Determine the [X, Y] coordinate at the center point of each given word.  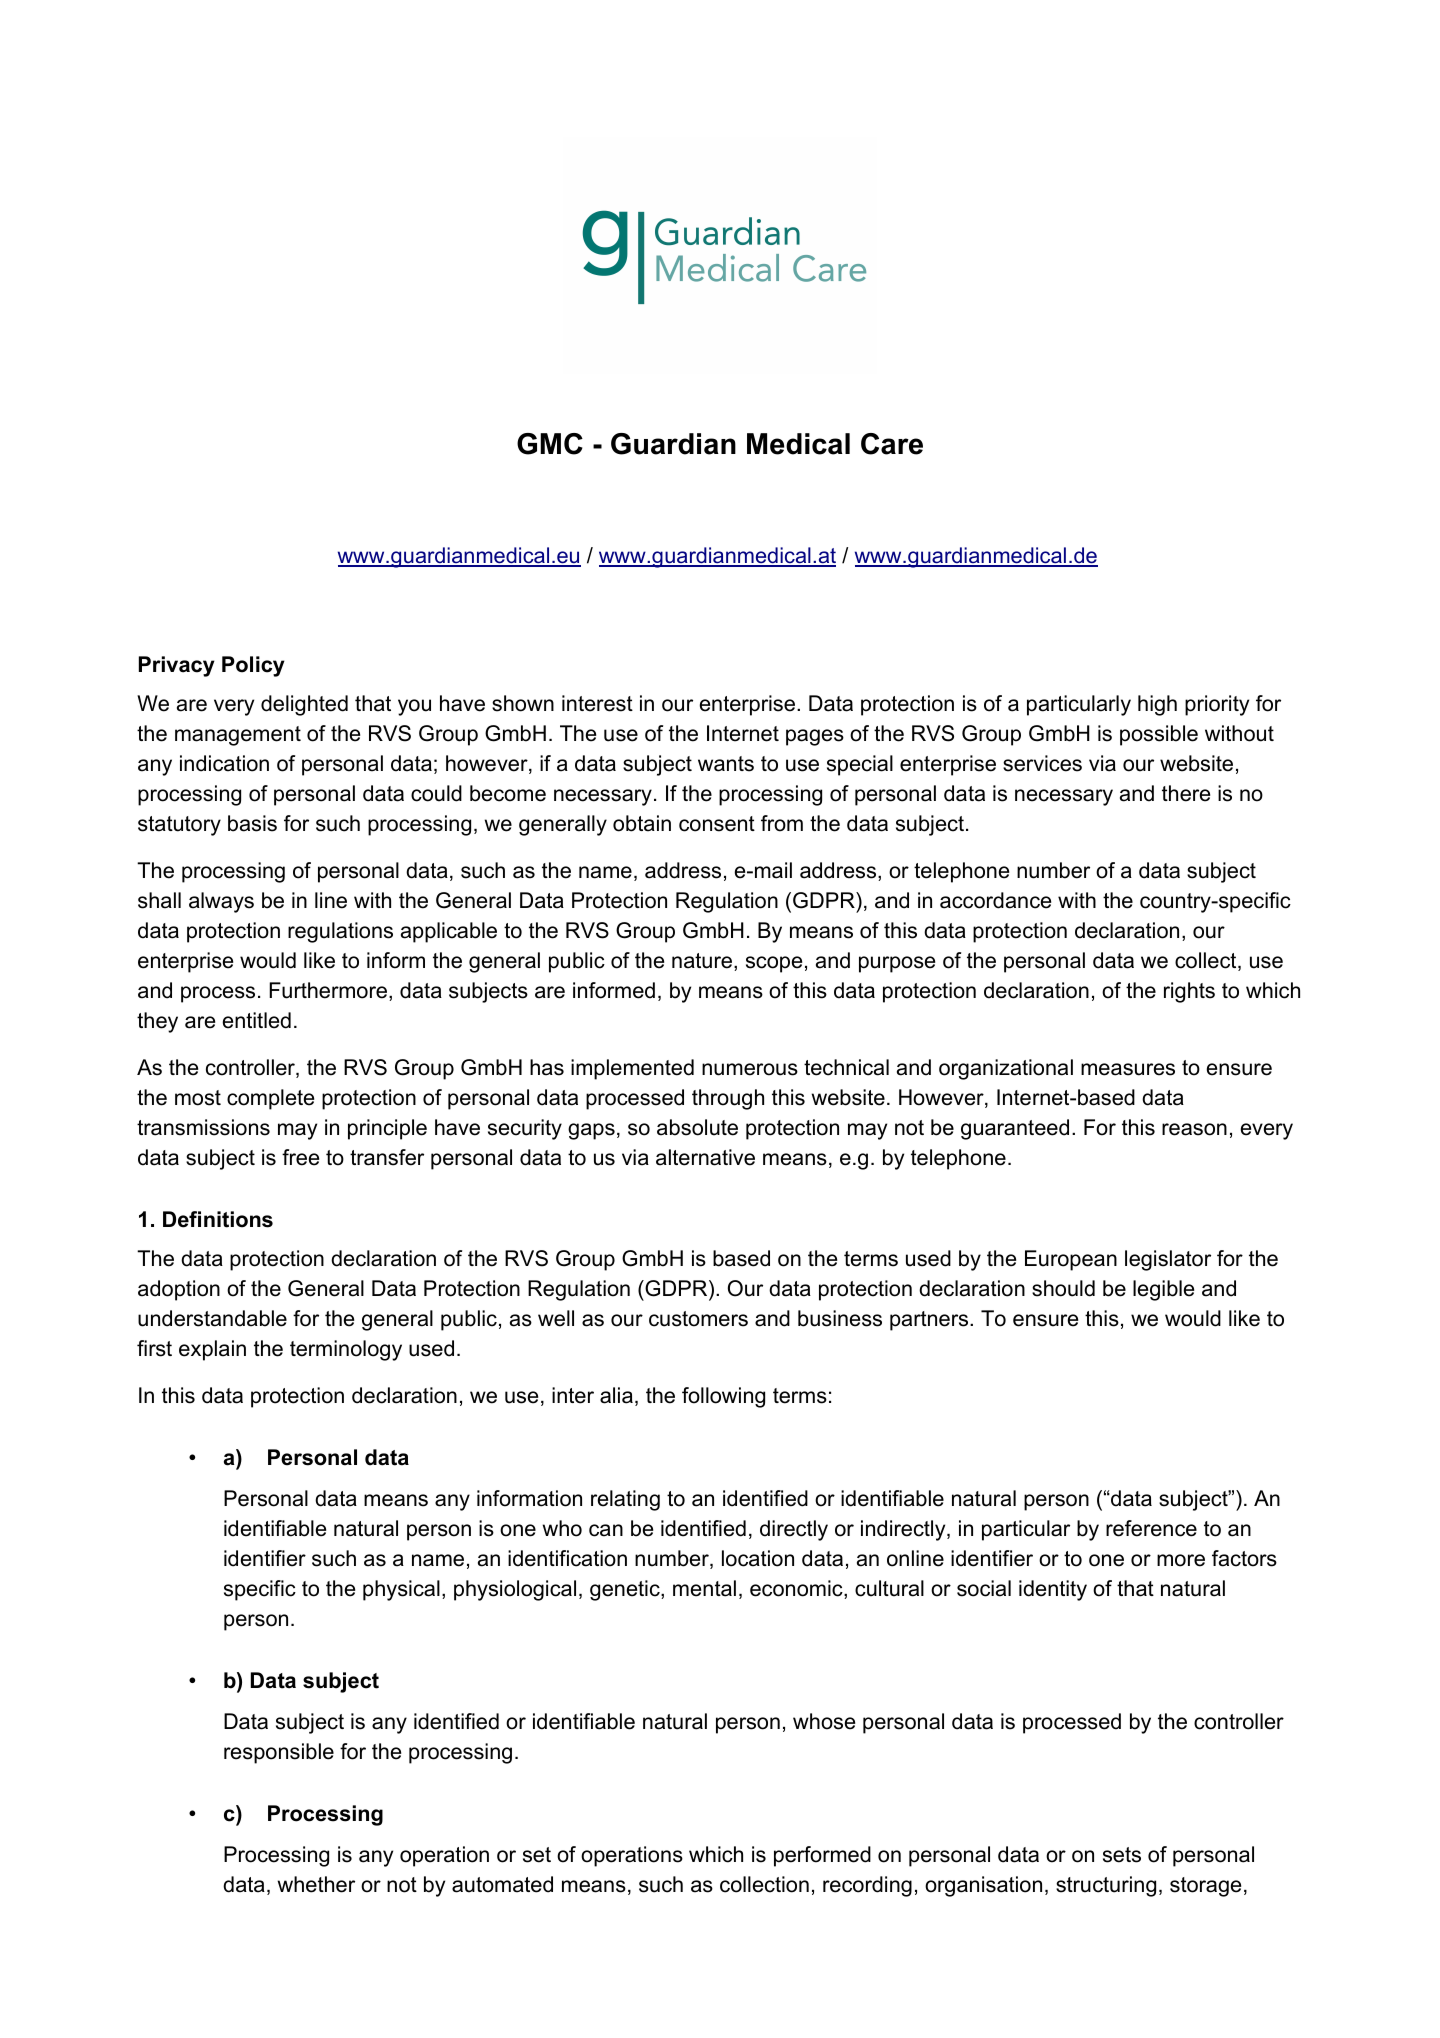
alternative [705, 1157]
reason [1194, 1129]
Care [892, 444]
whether [316, 1884]
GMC [550, 444]
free [300, 1157]
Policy [253, 666]
